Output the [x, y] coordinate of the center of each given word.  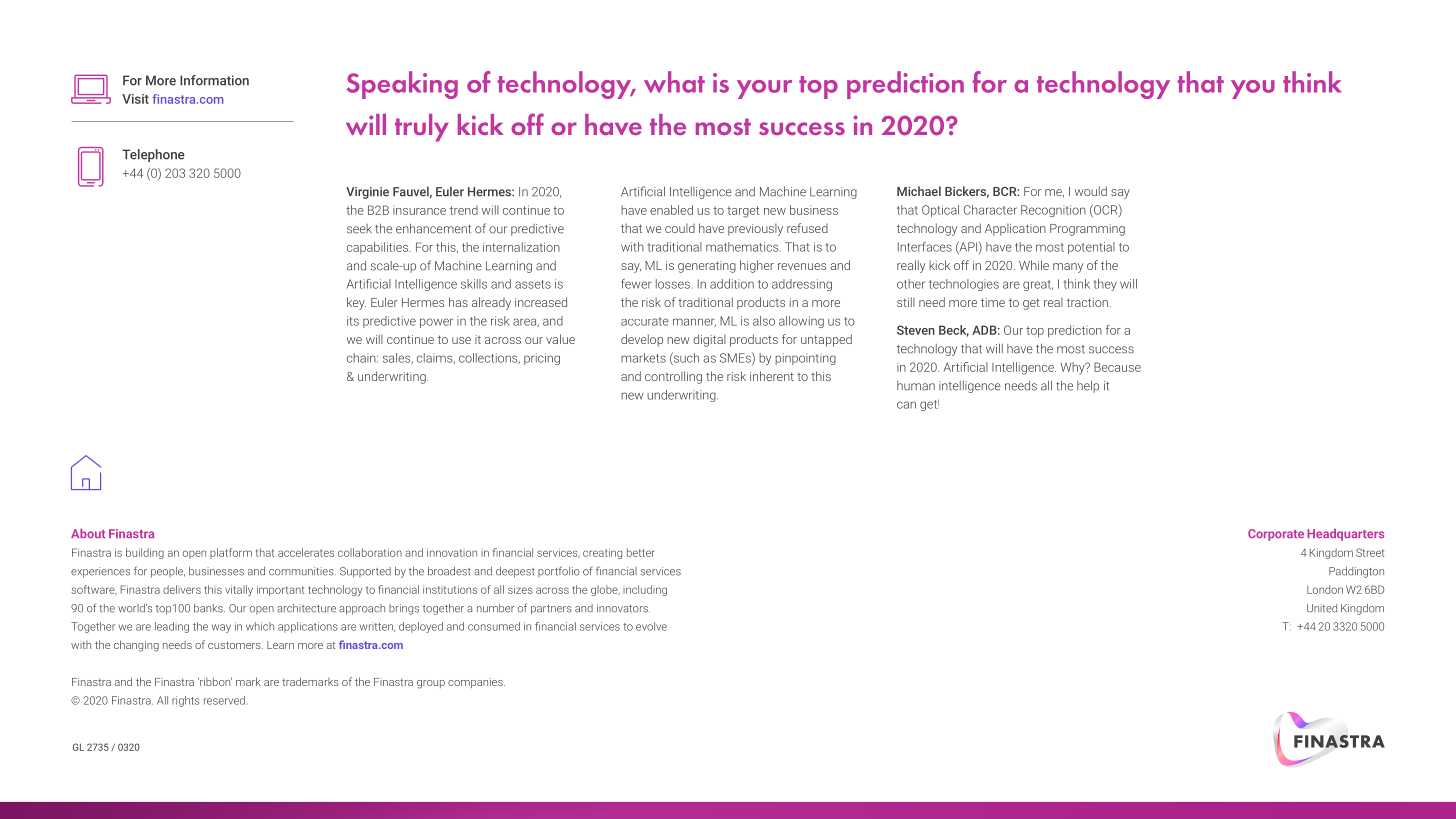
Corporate [1276, 535]
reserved [224, 700]
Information [214, 80]
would [1091, 191]
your [764, 89]
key [356, 303]
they [1105, 285]
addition [732, 284]
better [641, 552]
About [88, 533]
